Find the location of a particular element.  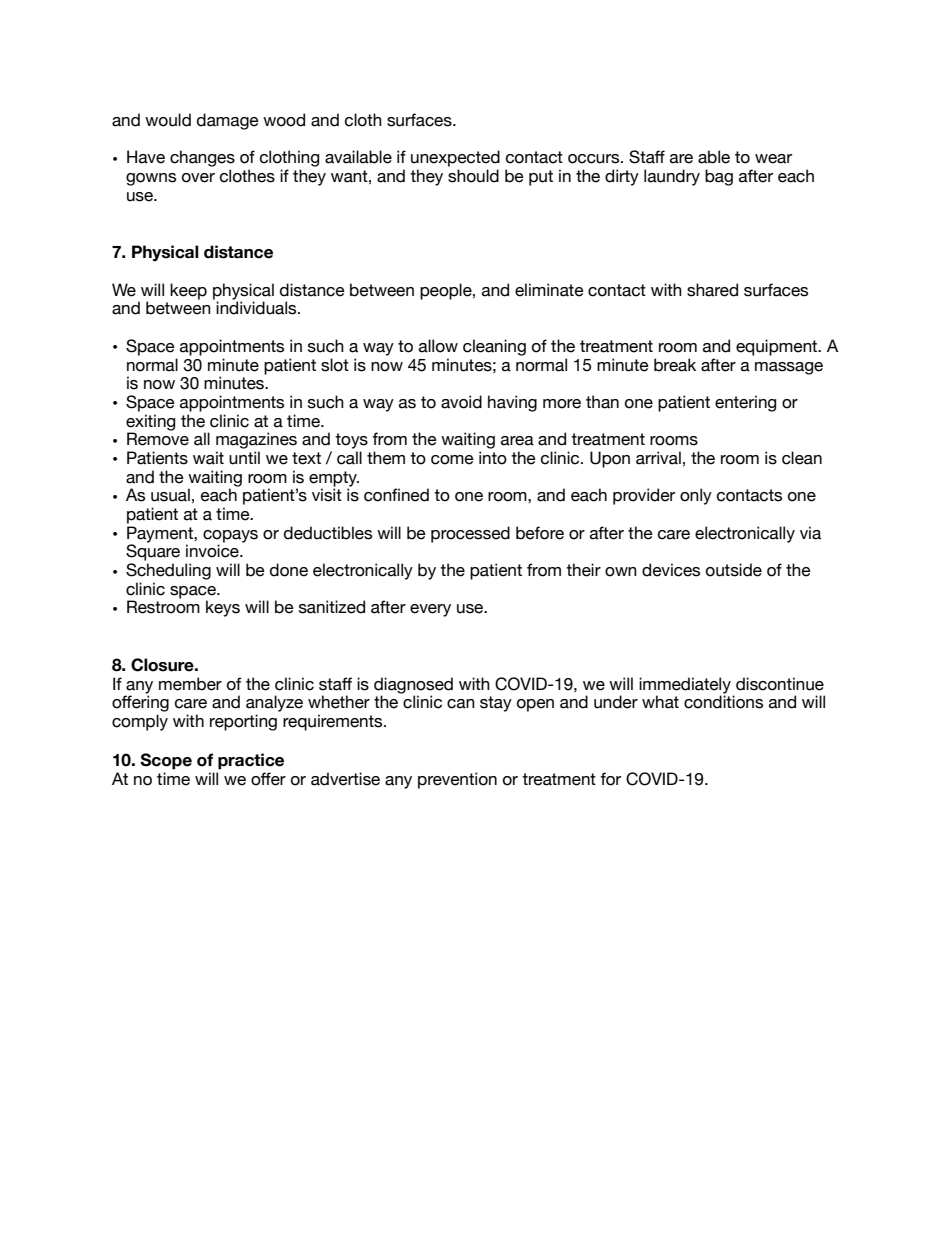

unexpected is located at coordinates (455, 158).
